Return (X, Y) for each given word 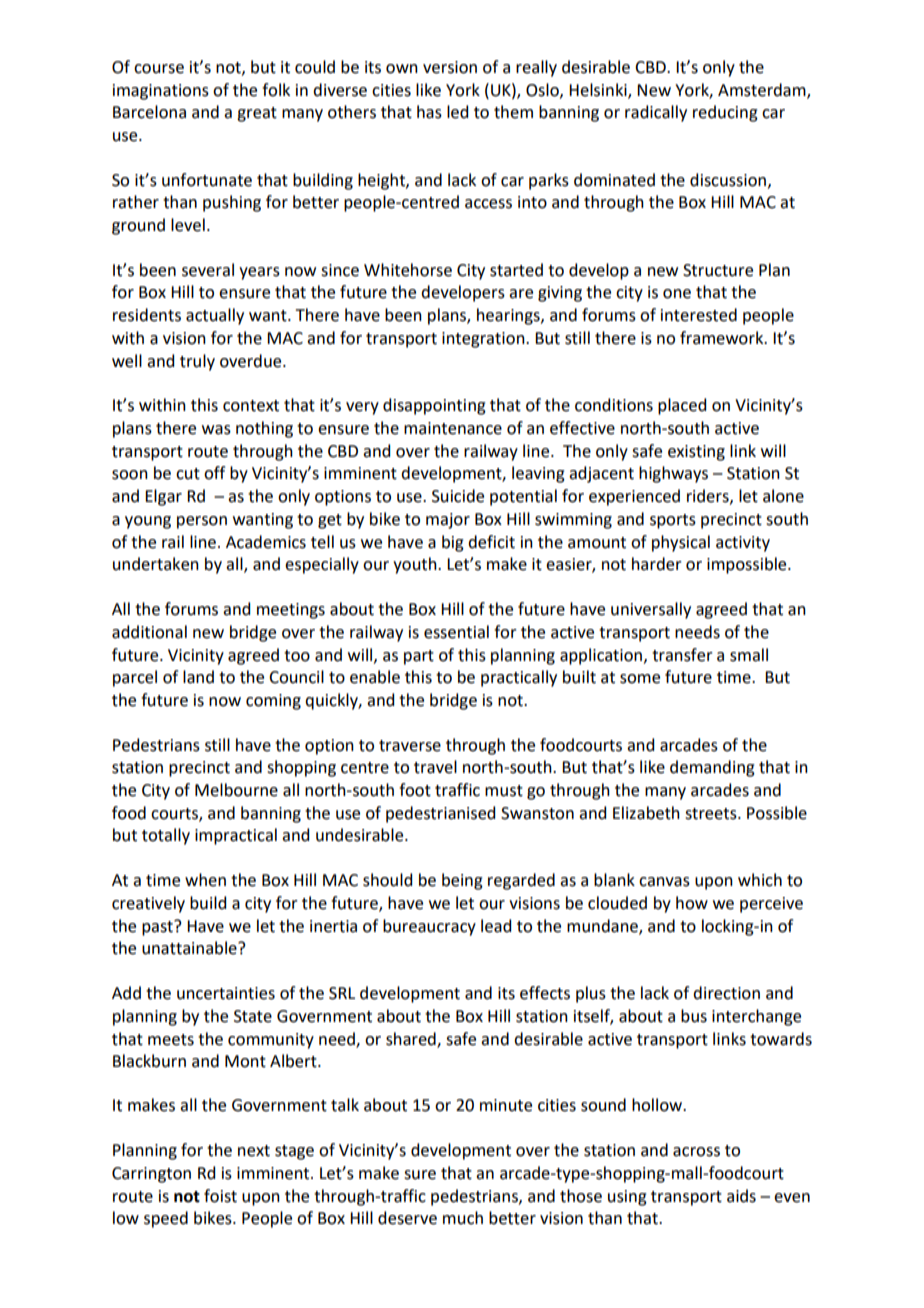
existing (696, 453)
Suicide (458, 496)
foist (220, 1196)
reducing (725, 113)
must (504, 791)
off (214, 473)
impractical (236, 836)
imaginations (161, 92)
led (457, 112)
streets (712, 814)
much (463, 1218)
